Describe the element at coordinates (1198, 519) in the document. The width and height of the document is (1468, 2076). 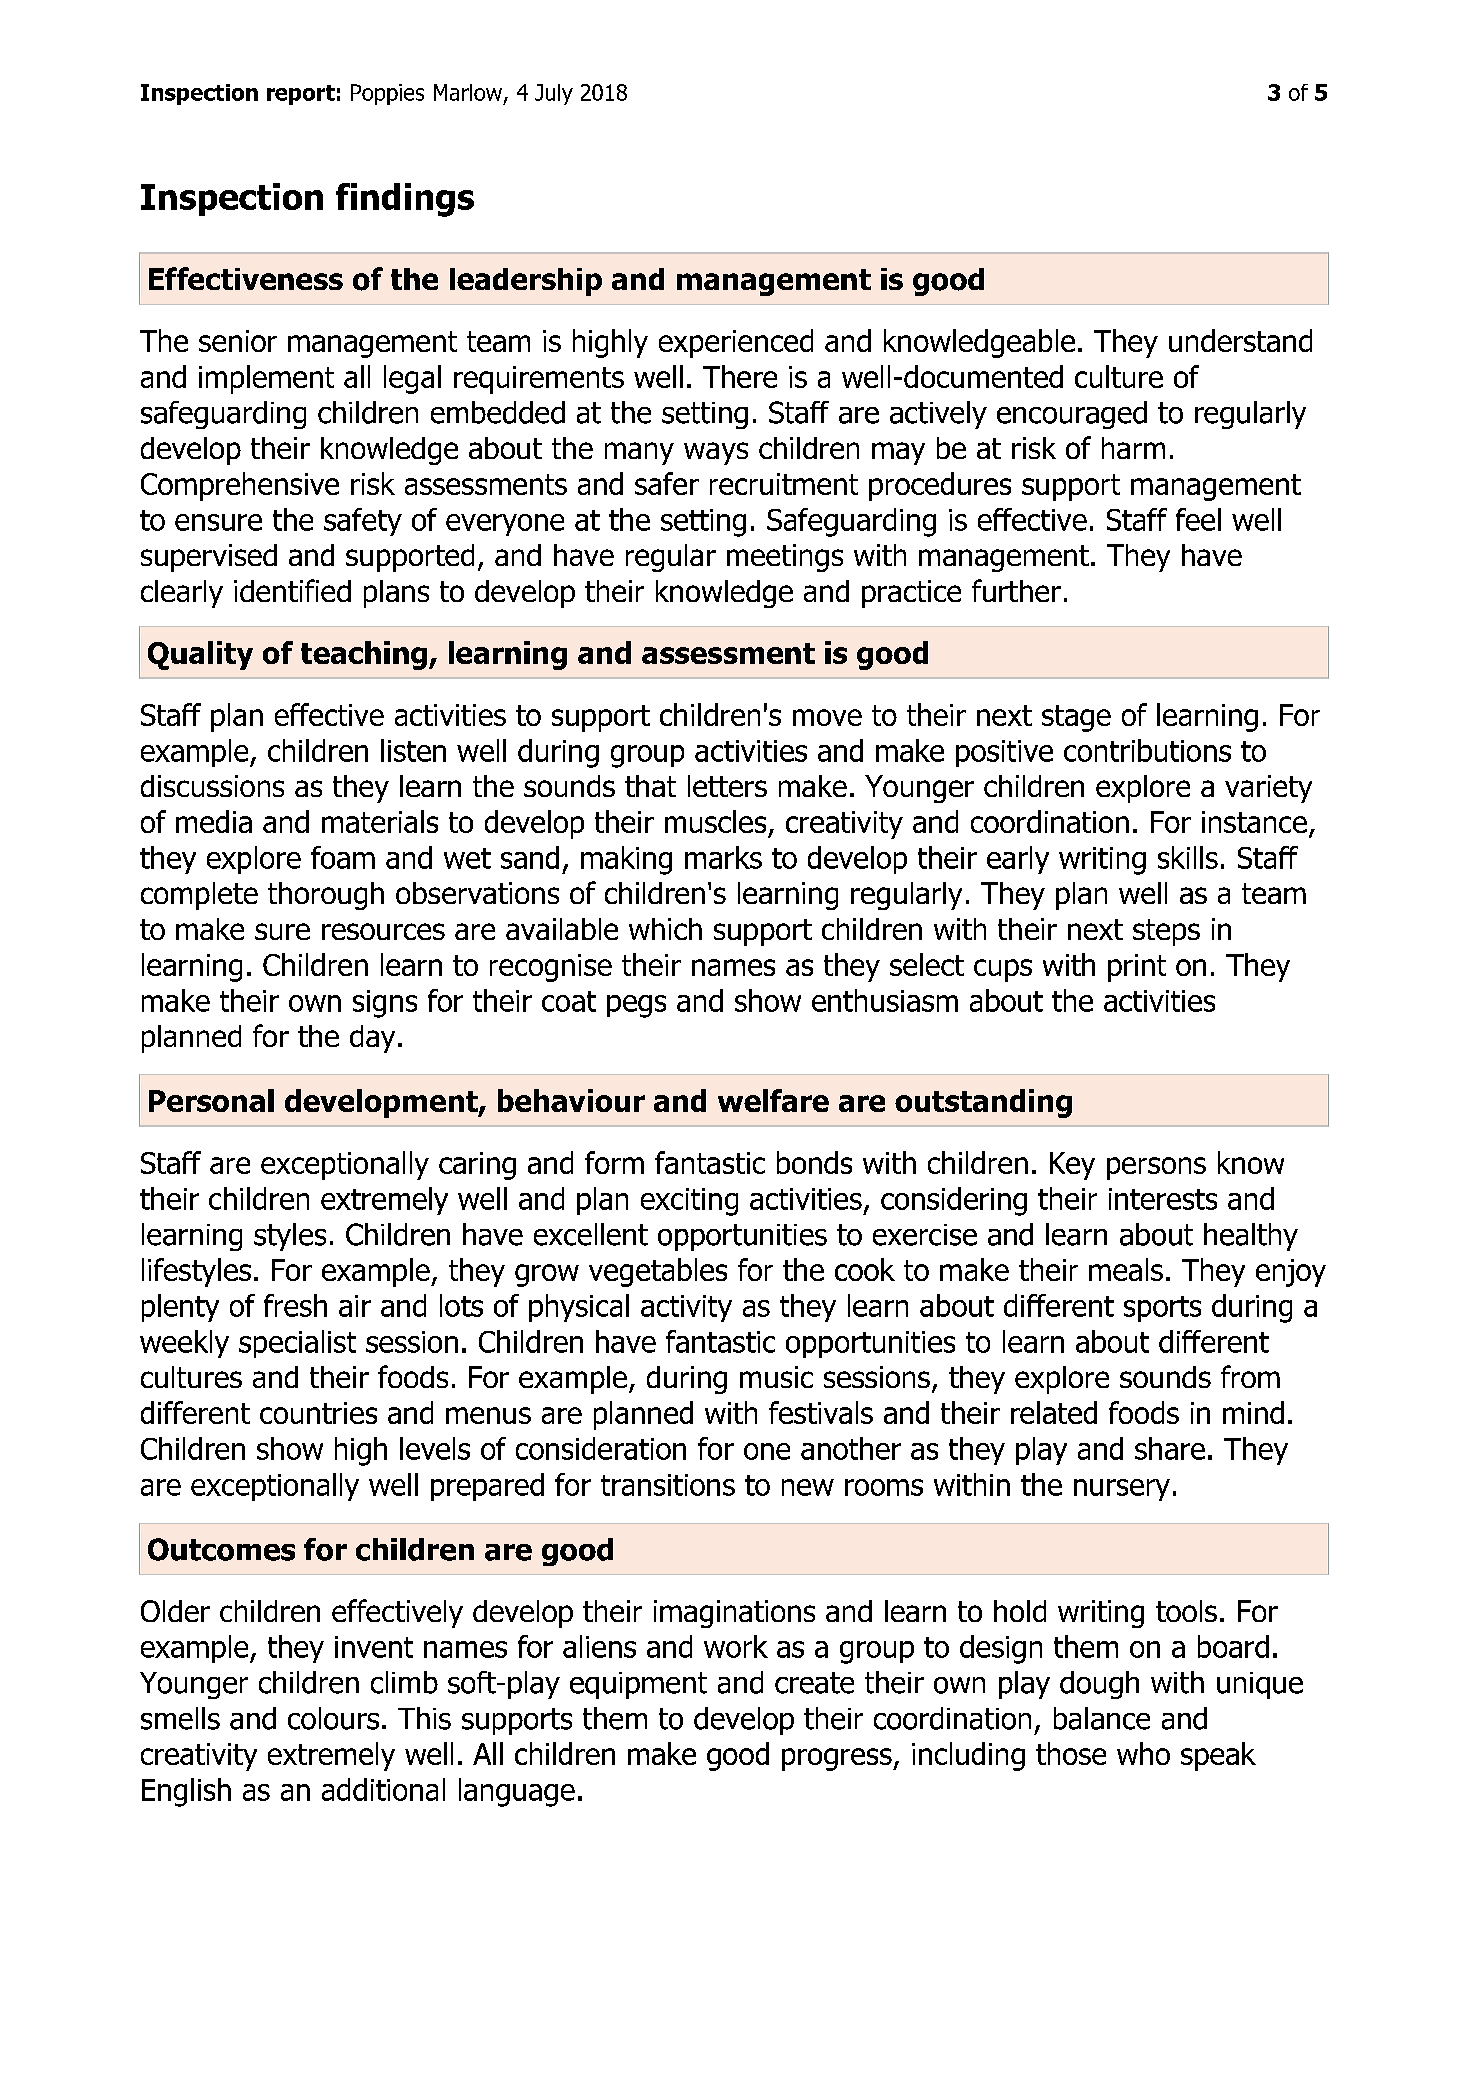
I see `feel` at that location.
